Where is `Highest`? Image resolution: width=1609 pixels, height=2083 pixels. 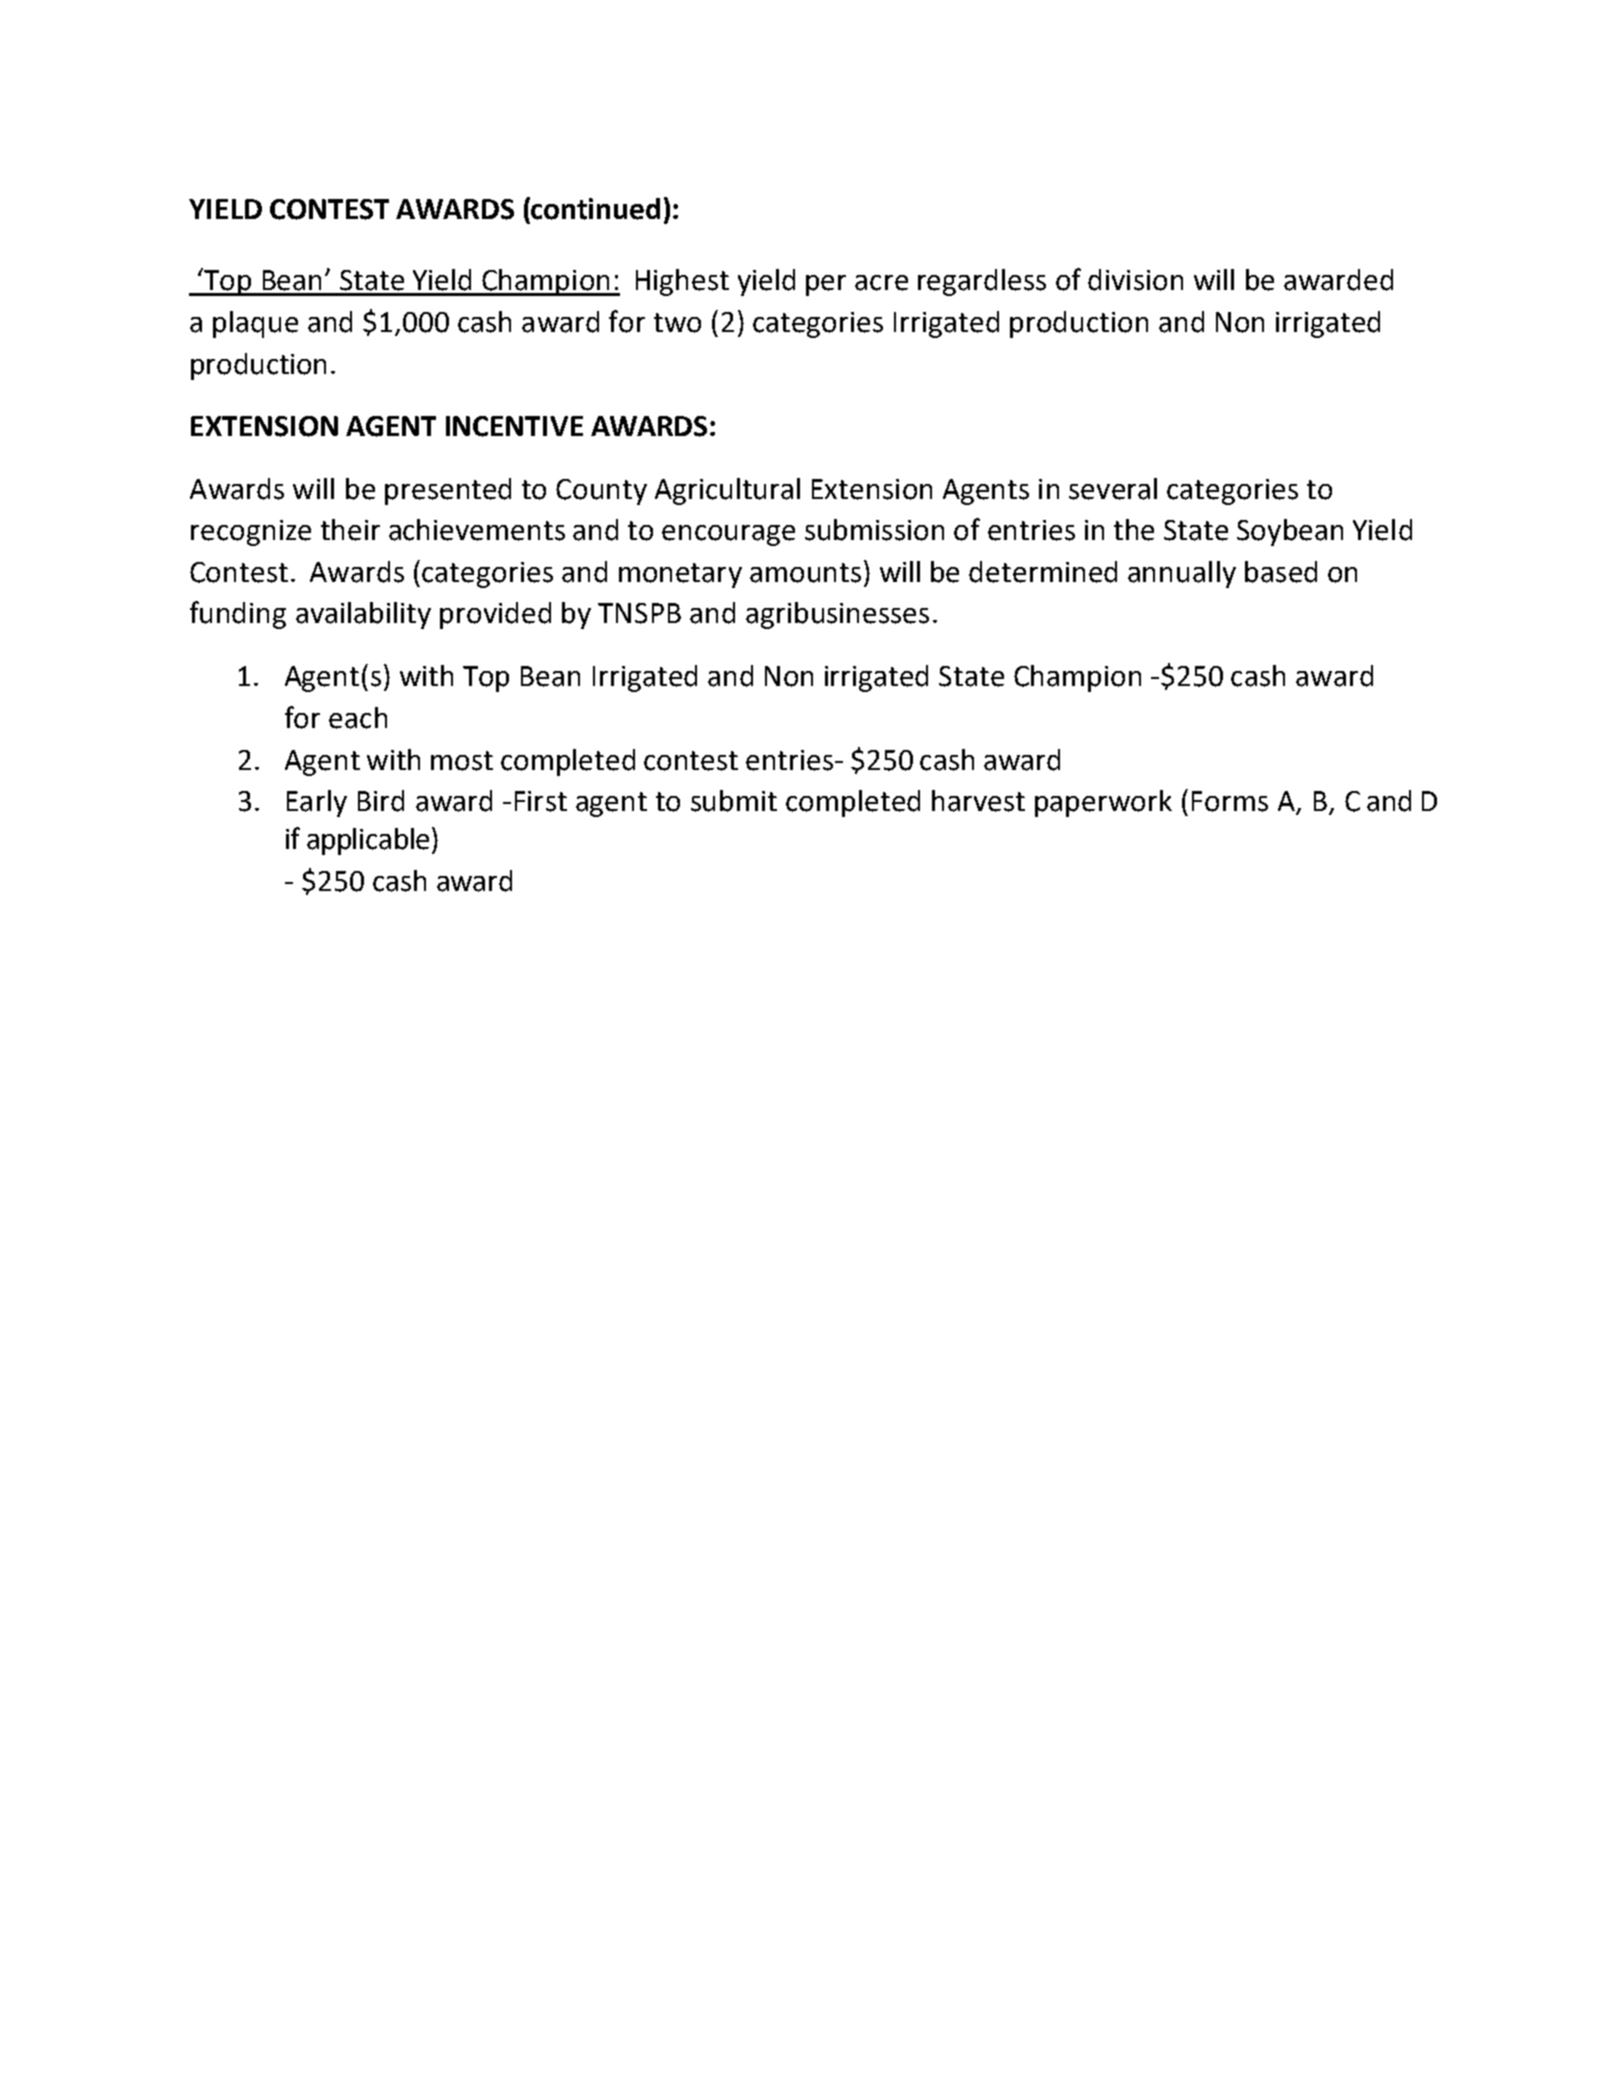 Highest is located at coordinates (682, 282).
